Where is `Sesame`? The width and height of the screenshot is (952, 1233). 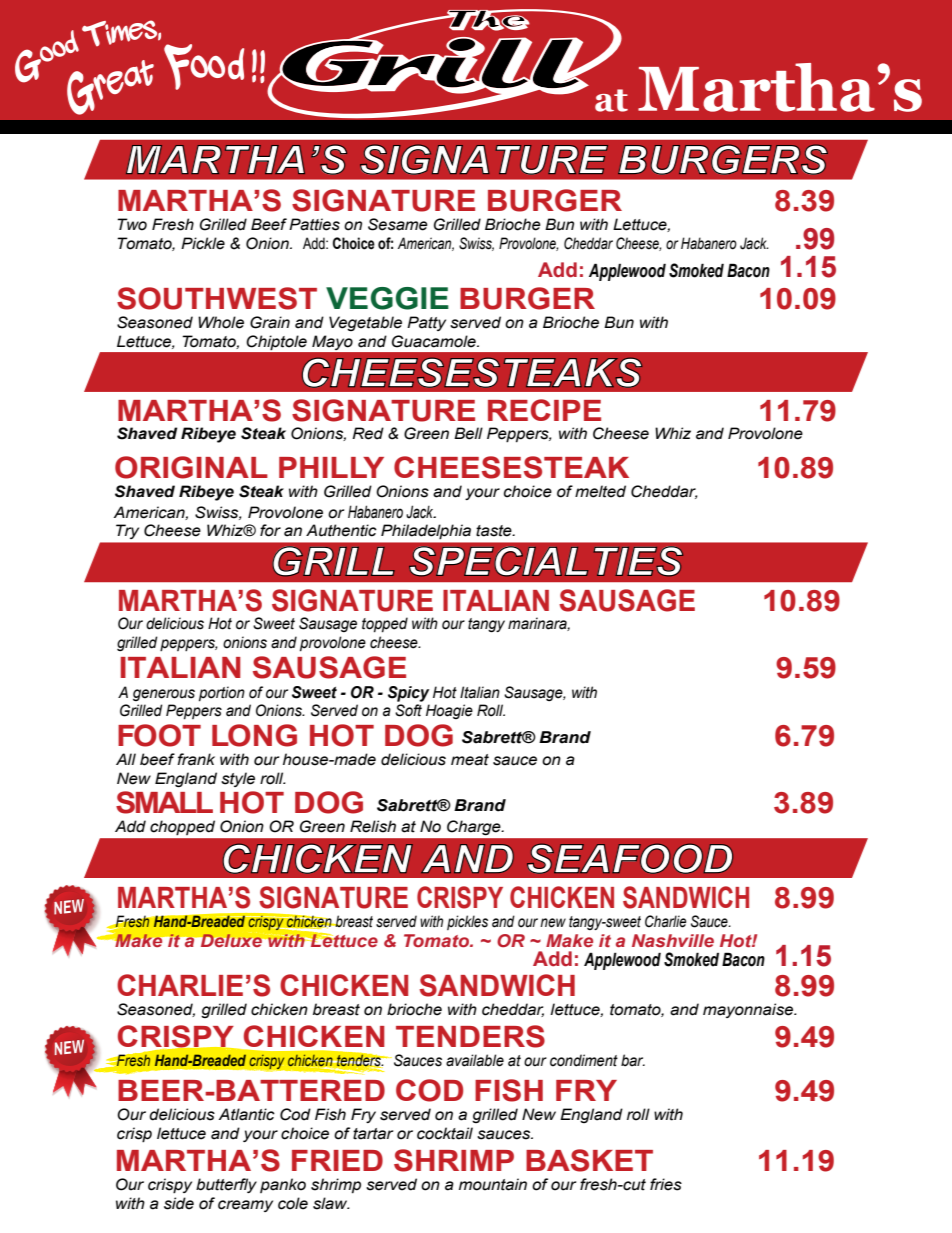 Sesame is located at coordinates (398, 224).
